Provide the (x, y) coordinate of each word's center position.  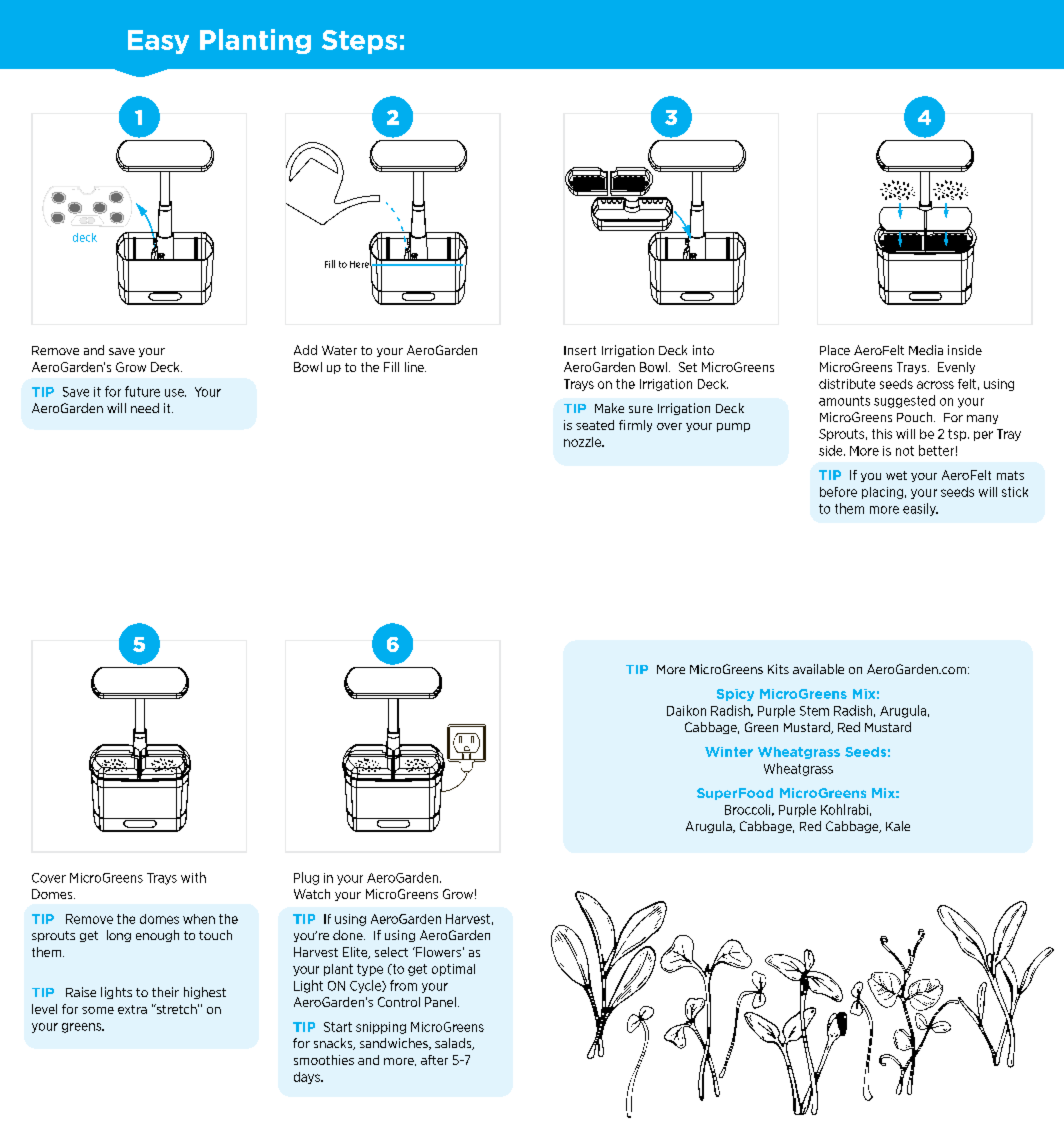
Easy (158, 42)
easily (920, 509)
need (145, 408)
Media (926, 350)
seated (595, 425)
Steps (359, 42)
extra (132, 1009)
